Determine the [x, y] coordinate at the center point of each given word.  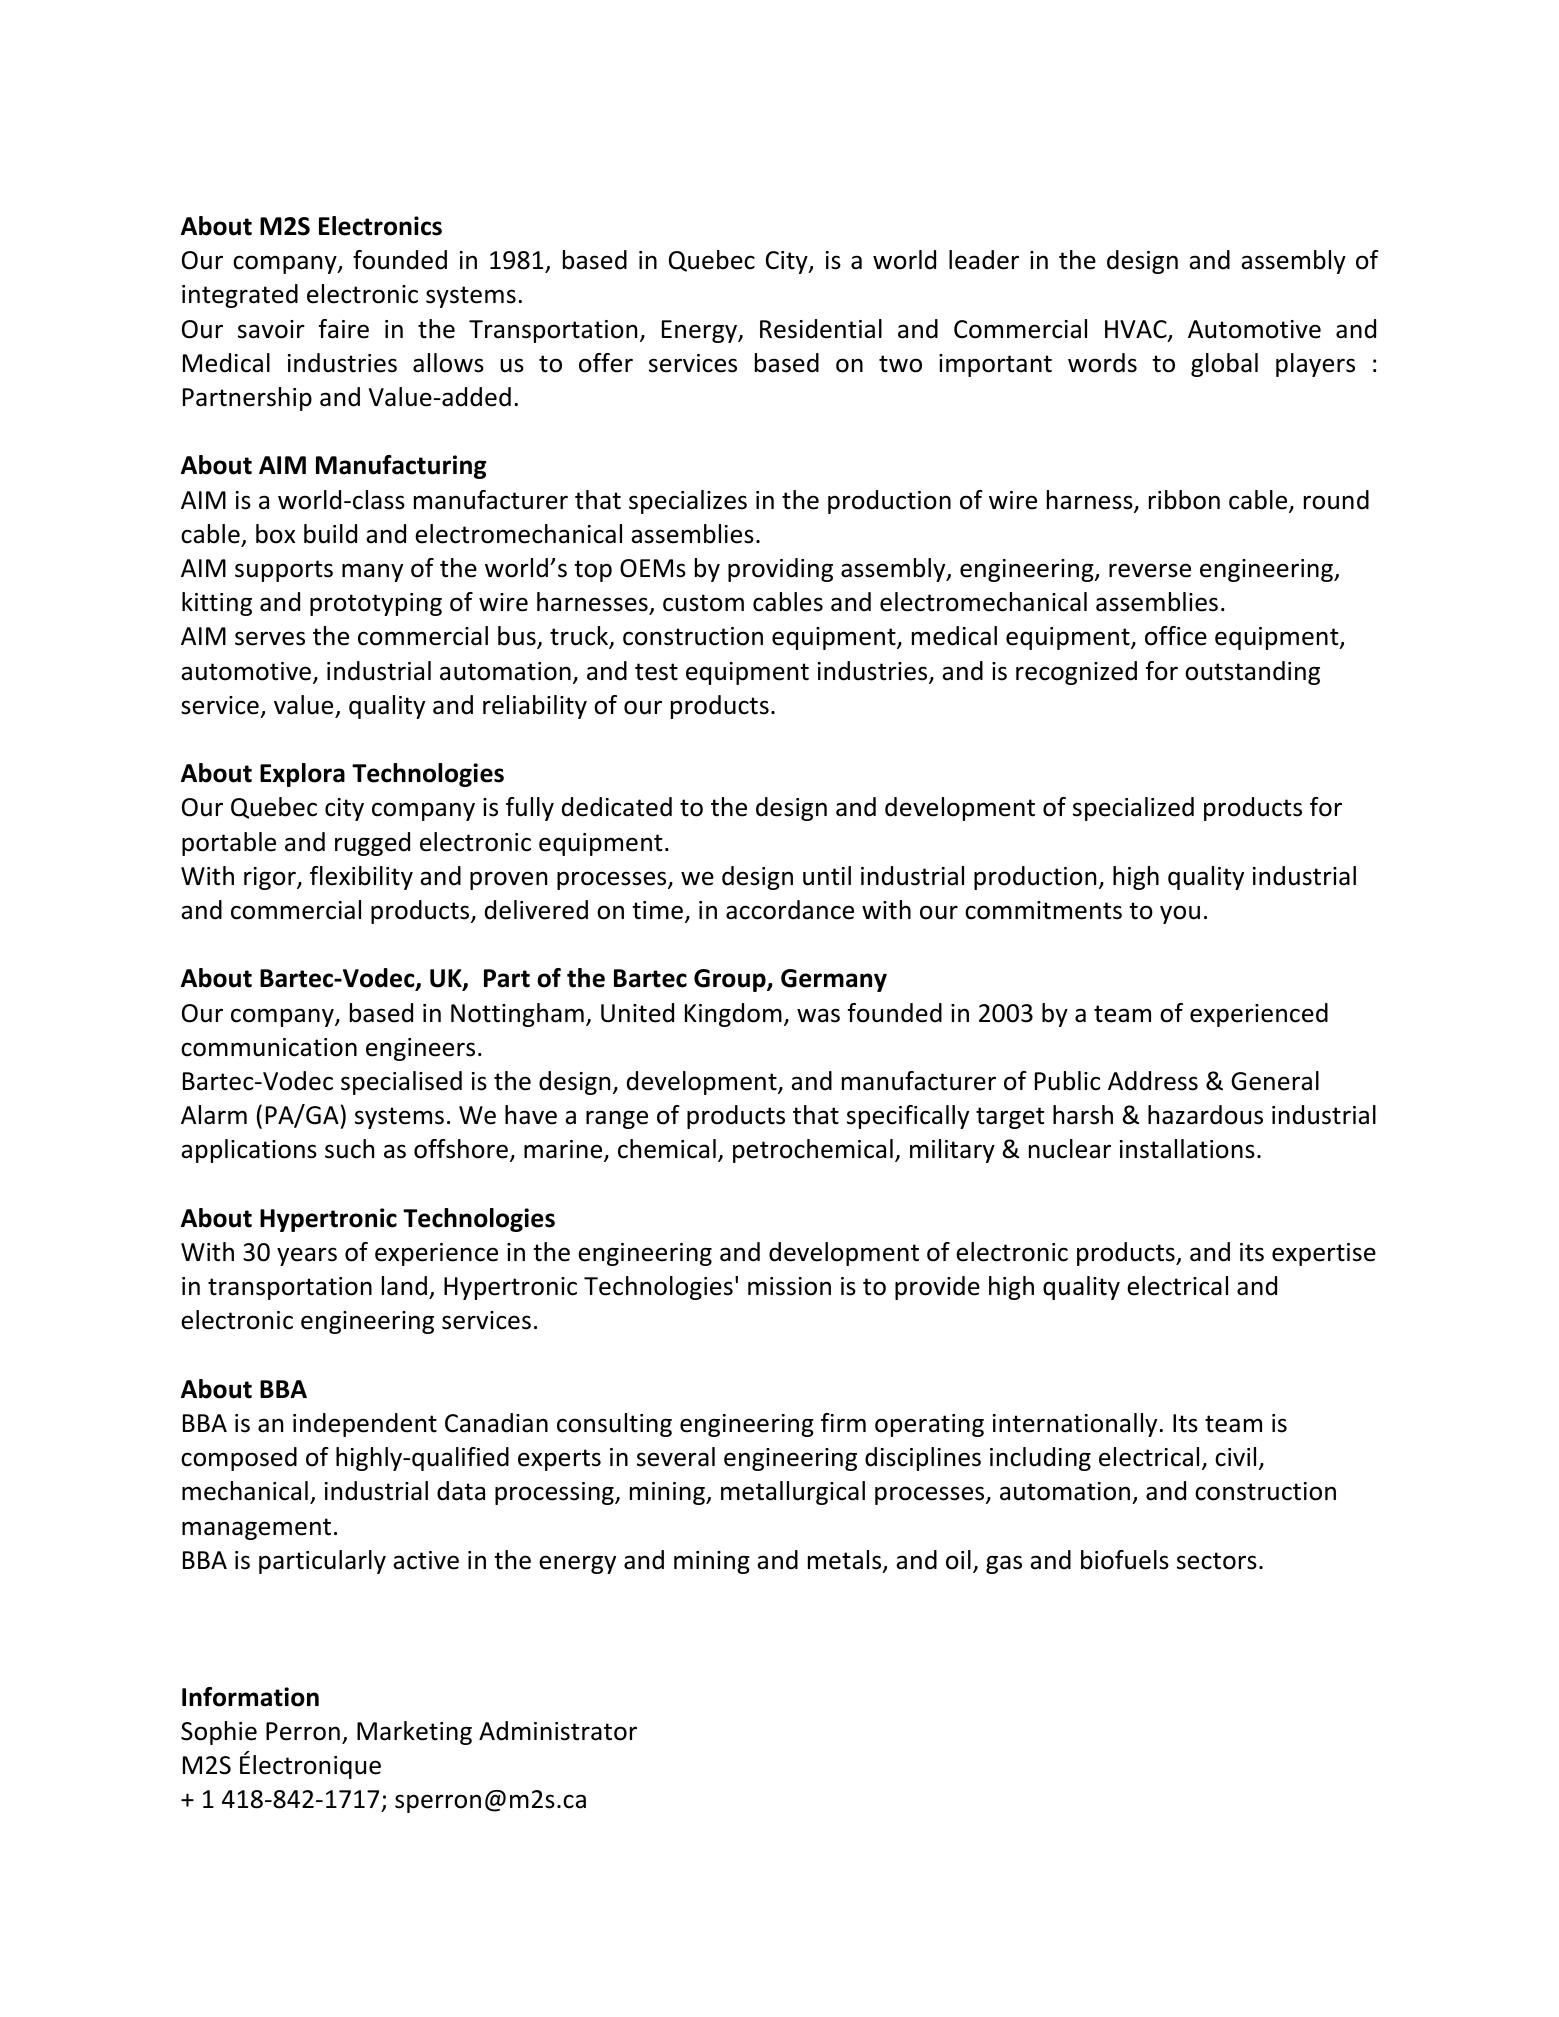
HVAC [1137, 330]
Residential [821, 329]
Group [731, 980]
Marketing [414, 1733]
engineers [420, 1049]
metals [846, 1561]
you [1180, 914]
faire [344, 329]
